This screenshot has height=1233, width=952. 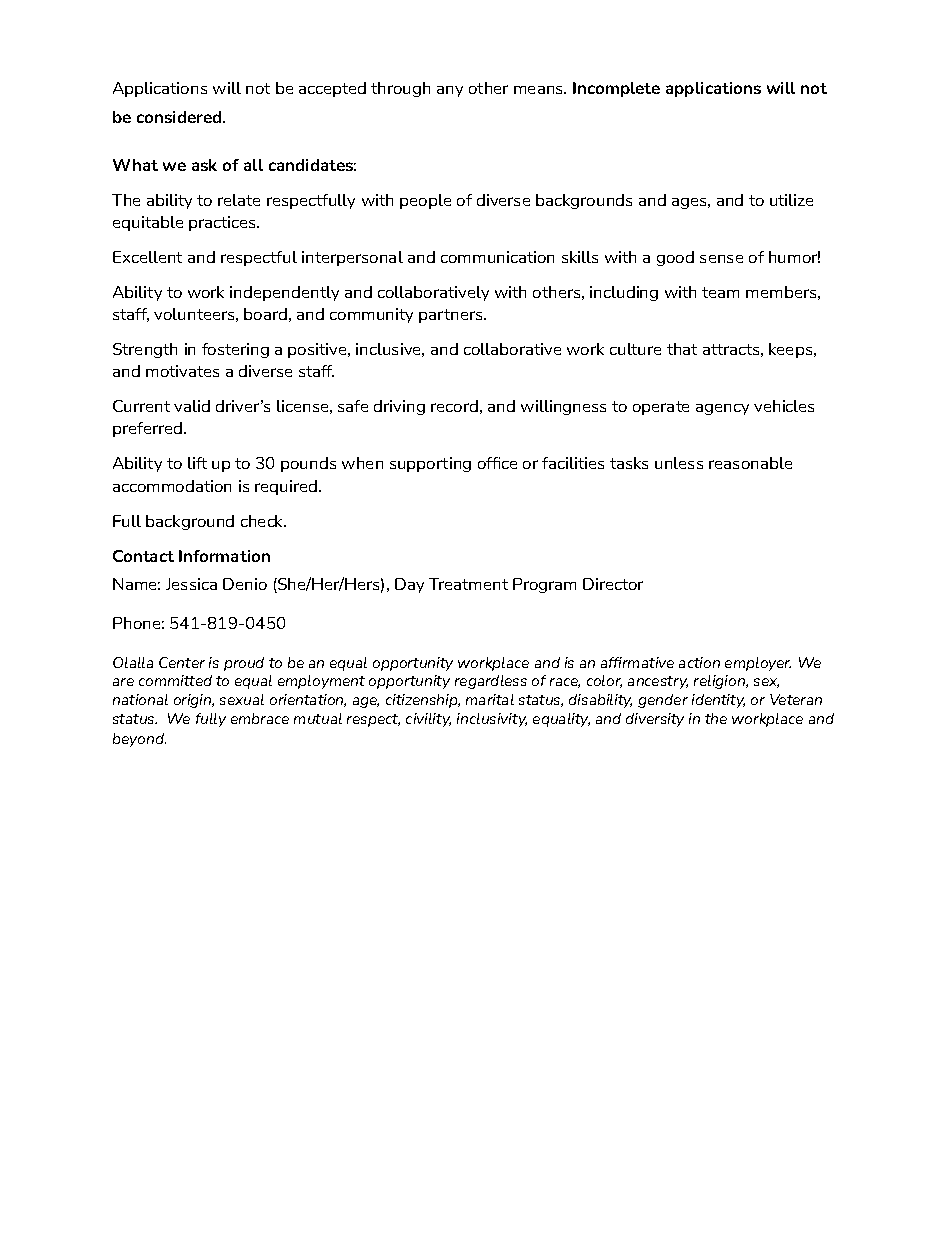 I want to click on valid, so click(x=192, y=406).
